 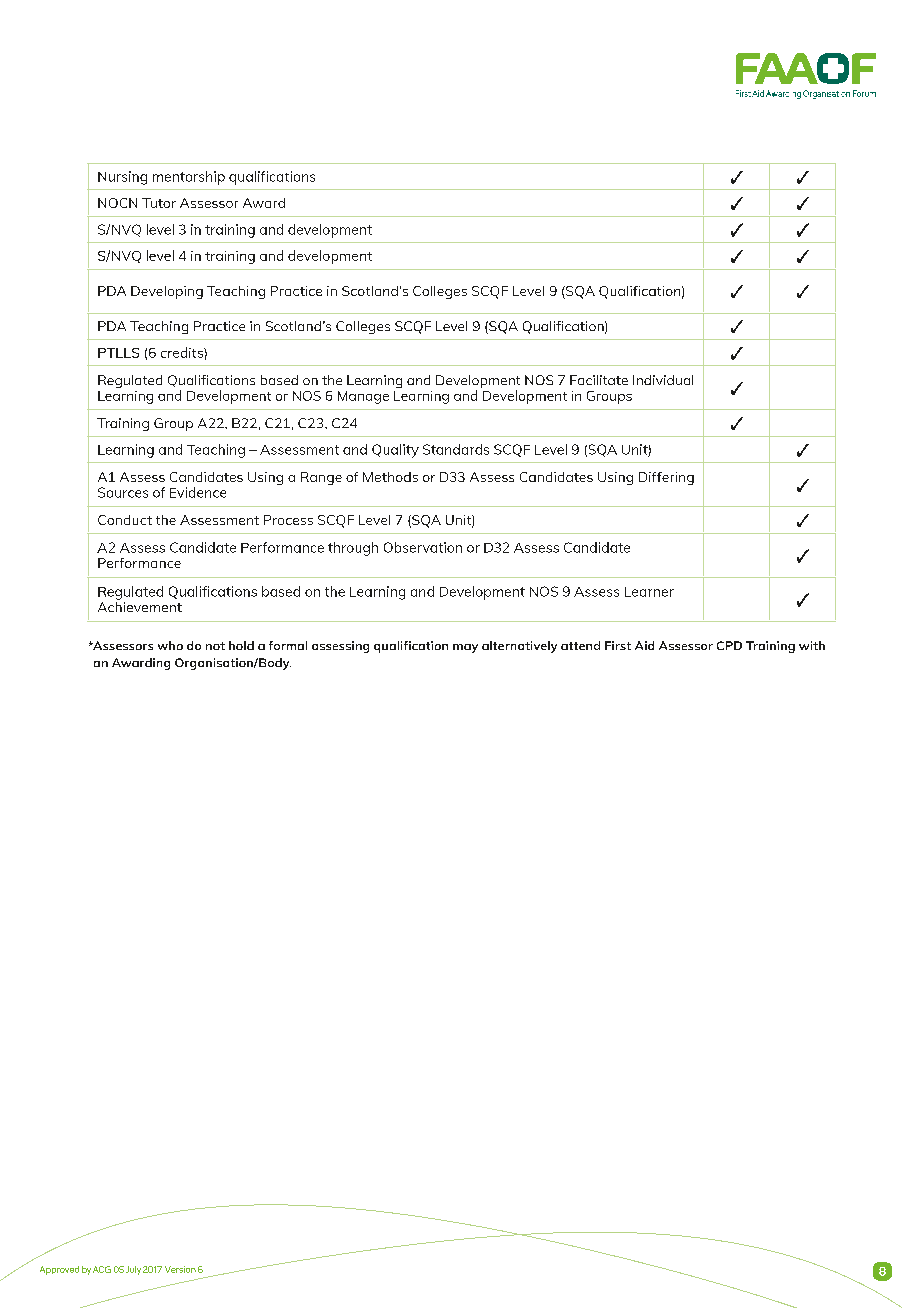 I want to click on Tutor, so click(x=159, y=203).
